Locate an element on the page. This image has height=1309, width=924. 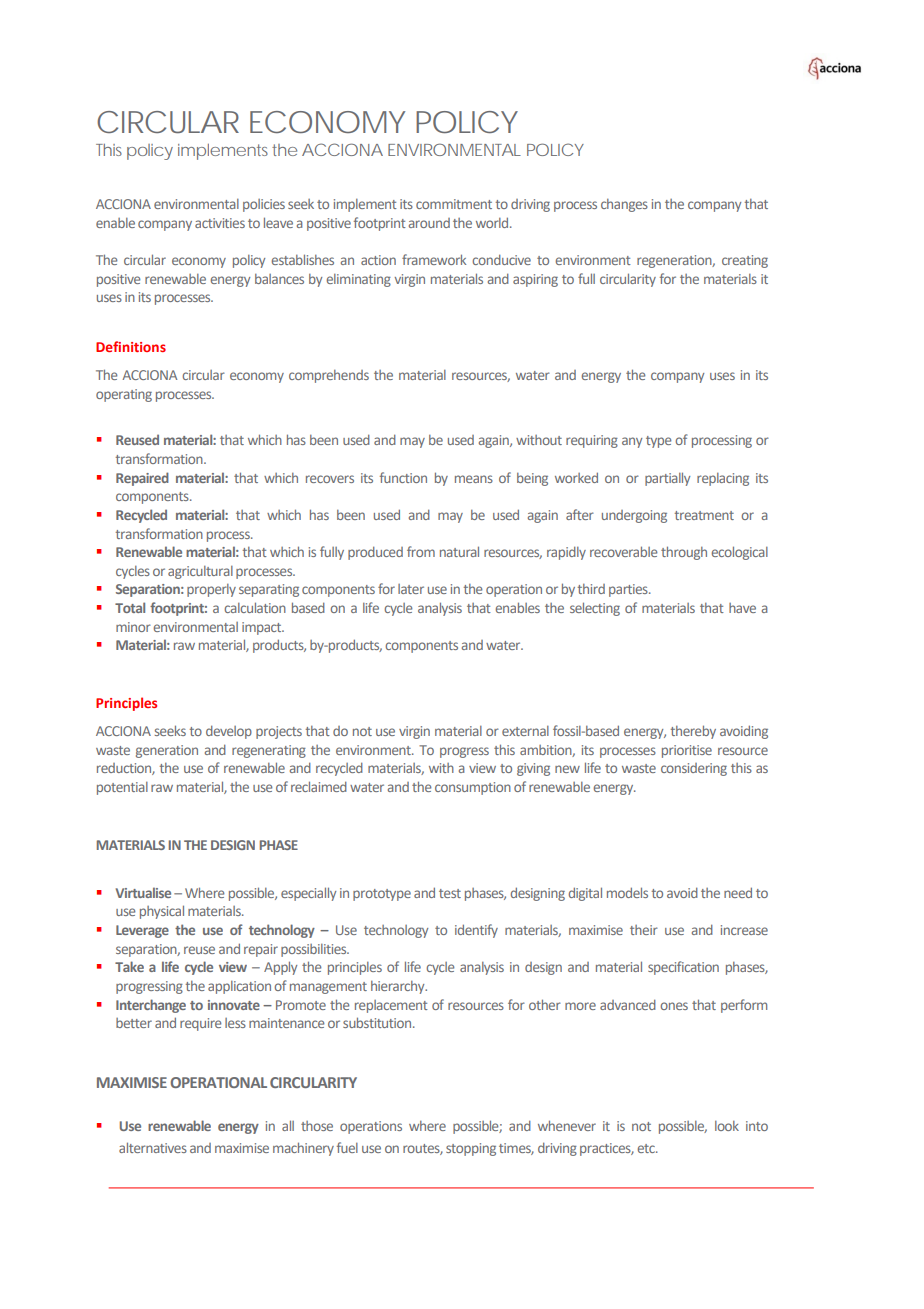
leave is located at coordinates (278, 222).
